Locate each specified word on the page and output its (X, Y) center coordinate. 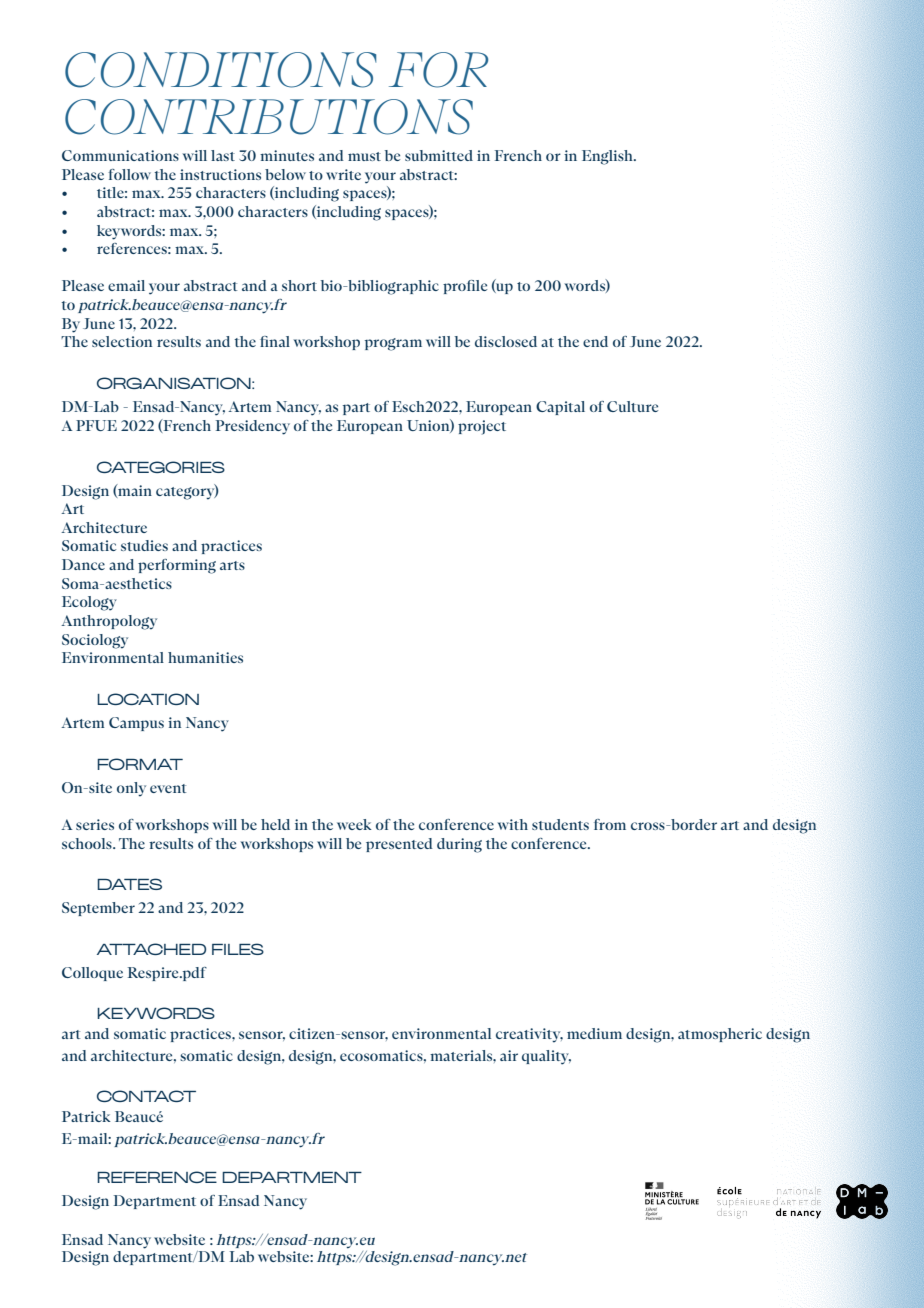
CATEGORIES (161, 467)
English (609, 157)
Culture (632, 406)
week (354, 824)
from (610, 824)
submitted (439, 155)
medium (594, 1033)
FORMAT (140, 764)
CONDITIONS (220, 70)
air (509, 1055)
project (482, 427)
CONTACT (146, 1096)
